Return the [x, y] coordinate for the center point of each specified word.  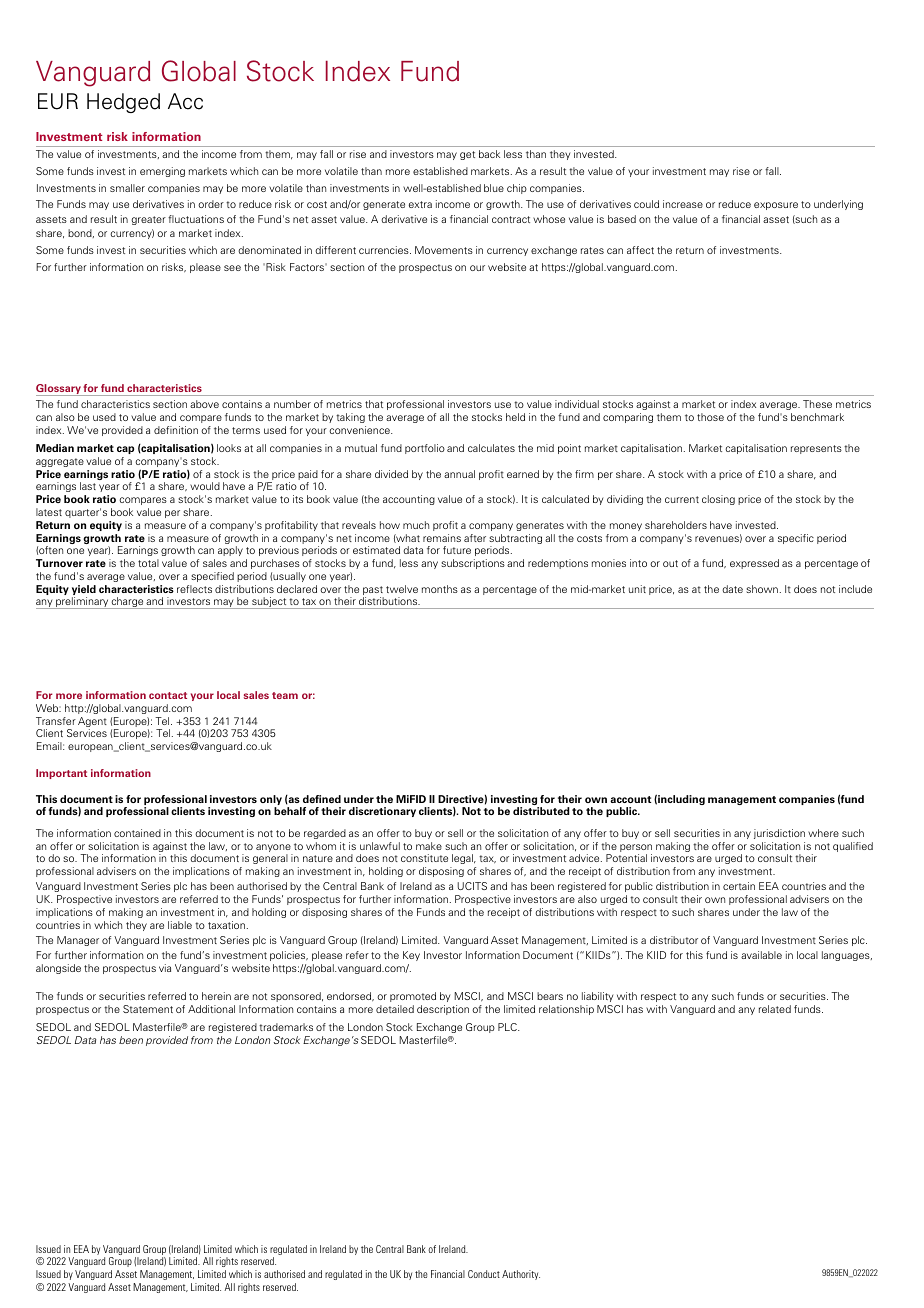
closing [718, 500]
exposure [776, 206]
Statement [148, 1009]
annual [459, 474]
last [88, 486]
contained [137, 833]
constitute [424, 858]
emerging [162, 172]
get [467, 155]
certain [739, 886]
